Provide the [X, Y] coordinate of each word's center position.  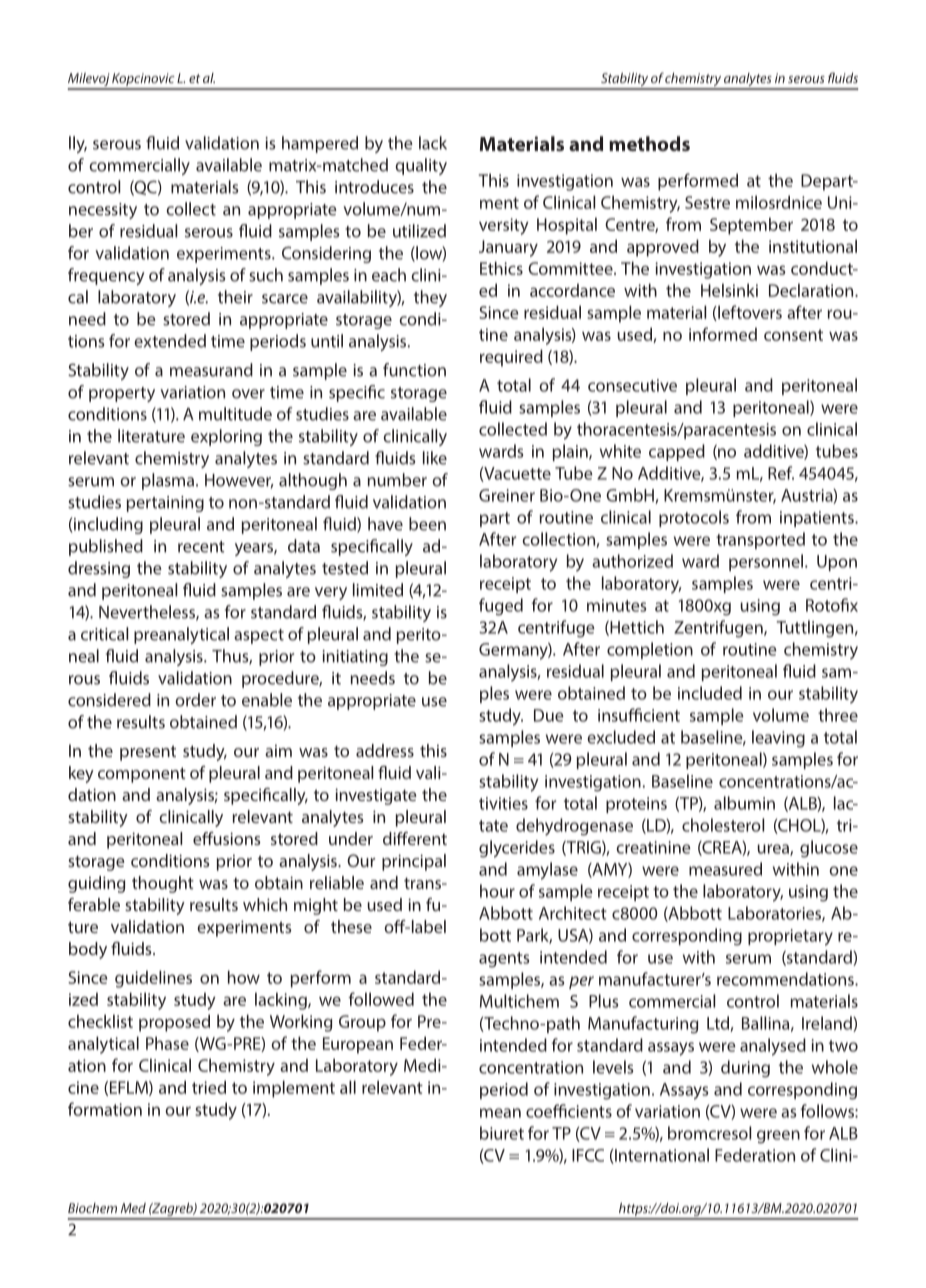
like [435, 458]
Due [549, 715]
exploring [226, 437]
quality [421, 166]
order [195, 700]
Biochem [92, 1208]
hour [497, 891]
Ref [781, 473]
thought [163, 884]
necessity [103, 211]
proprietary [790, 937]
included [710, 693]
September [751, 226]
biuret [502, 1133]
